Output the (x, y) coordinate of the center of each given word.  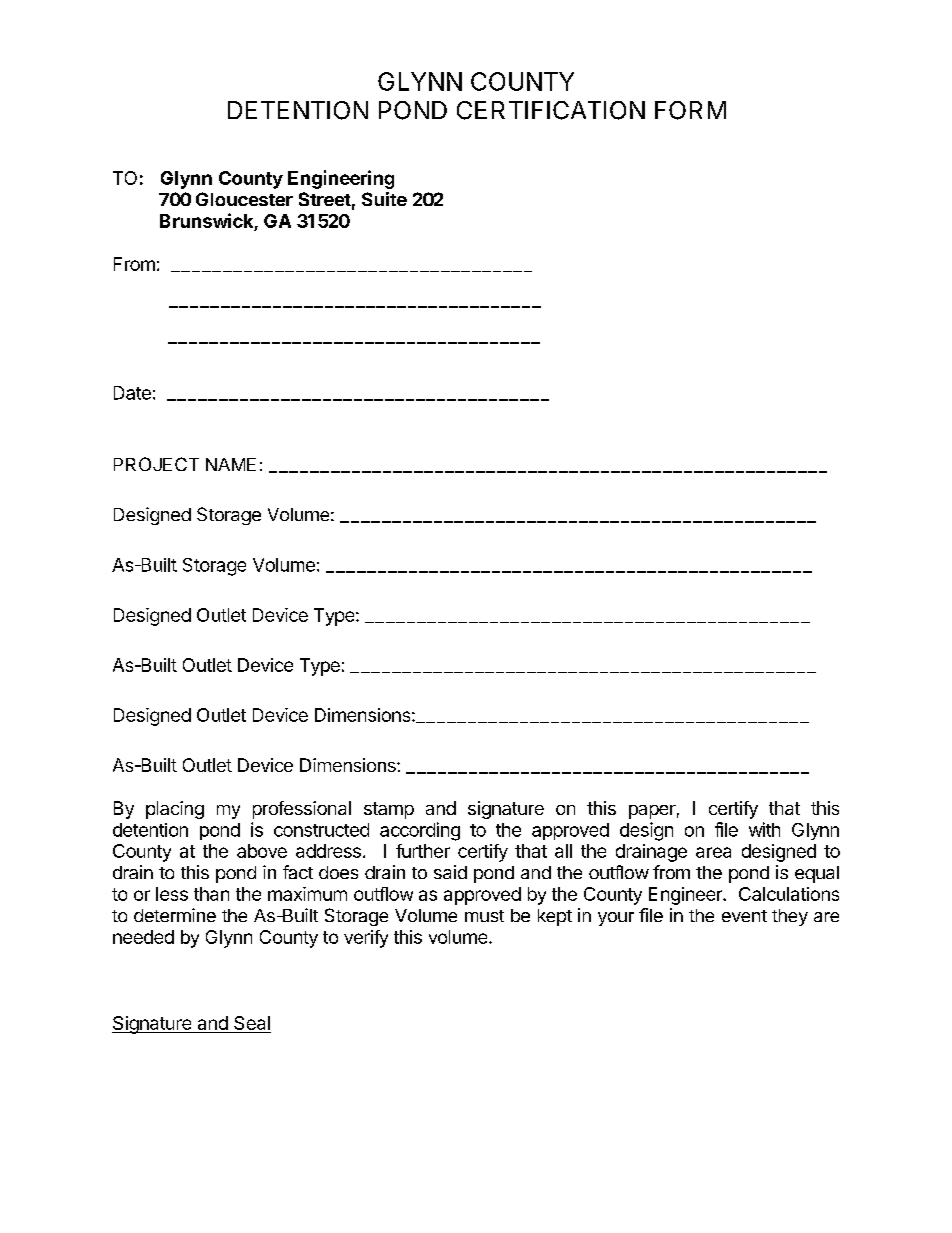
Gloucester (244, 199)
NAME (231, 464)
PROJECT (156, 464)
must (484, 916)
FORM (690, 110)
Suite (384, 199)
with (764, 829)
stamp (389, 810)
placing (175, 810)
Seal (251, 1024)
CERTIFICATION (551, 110)
